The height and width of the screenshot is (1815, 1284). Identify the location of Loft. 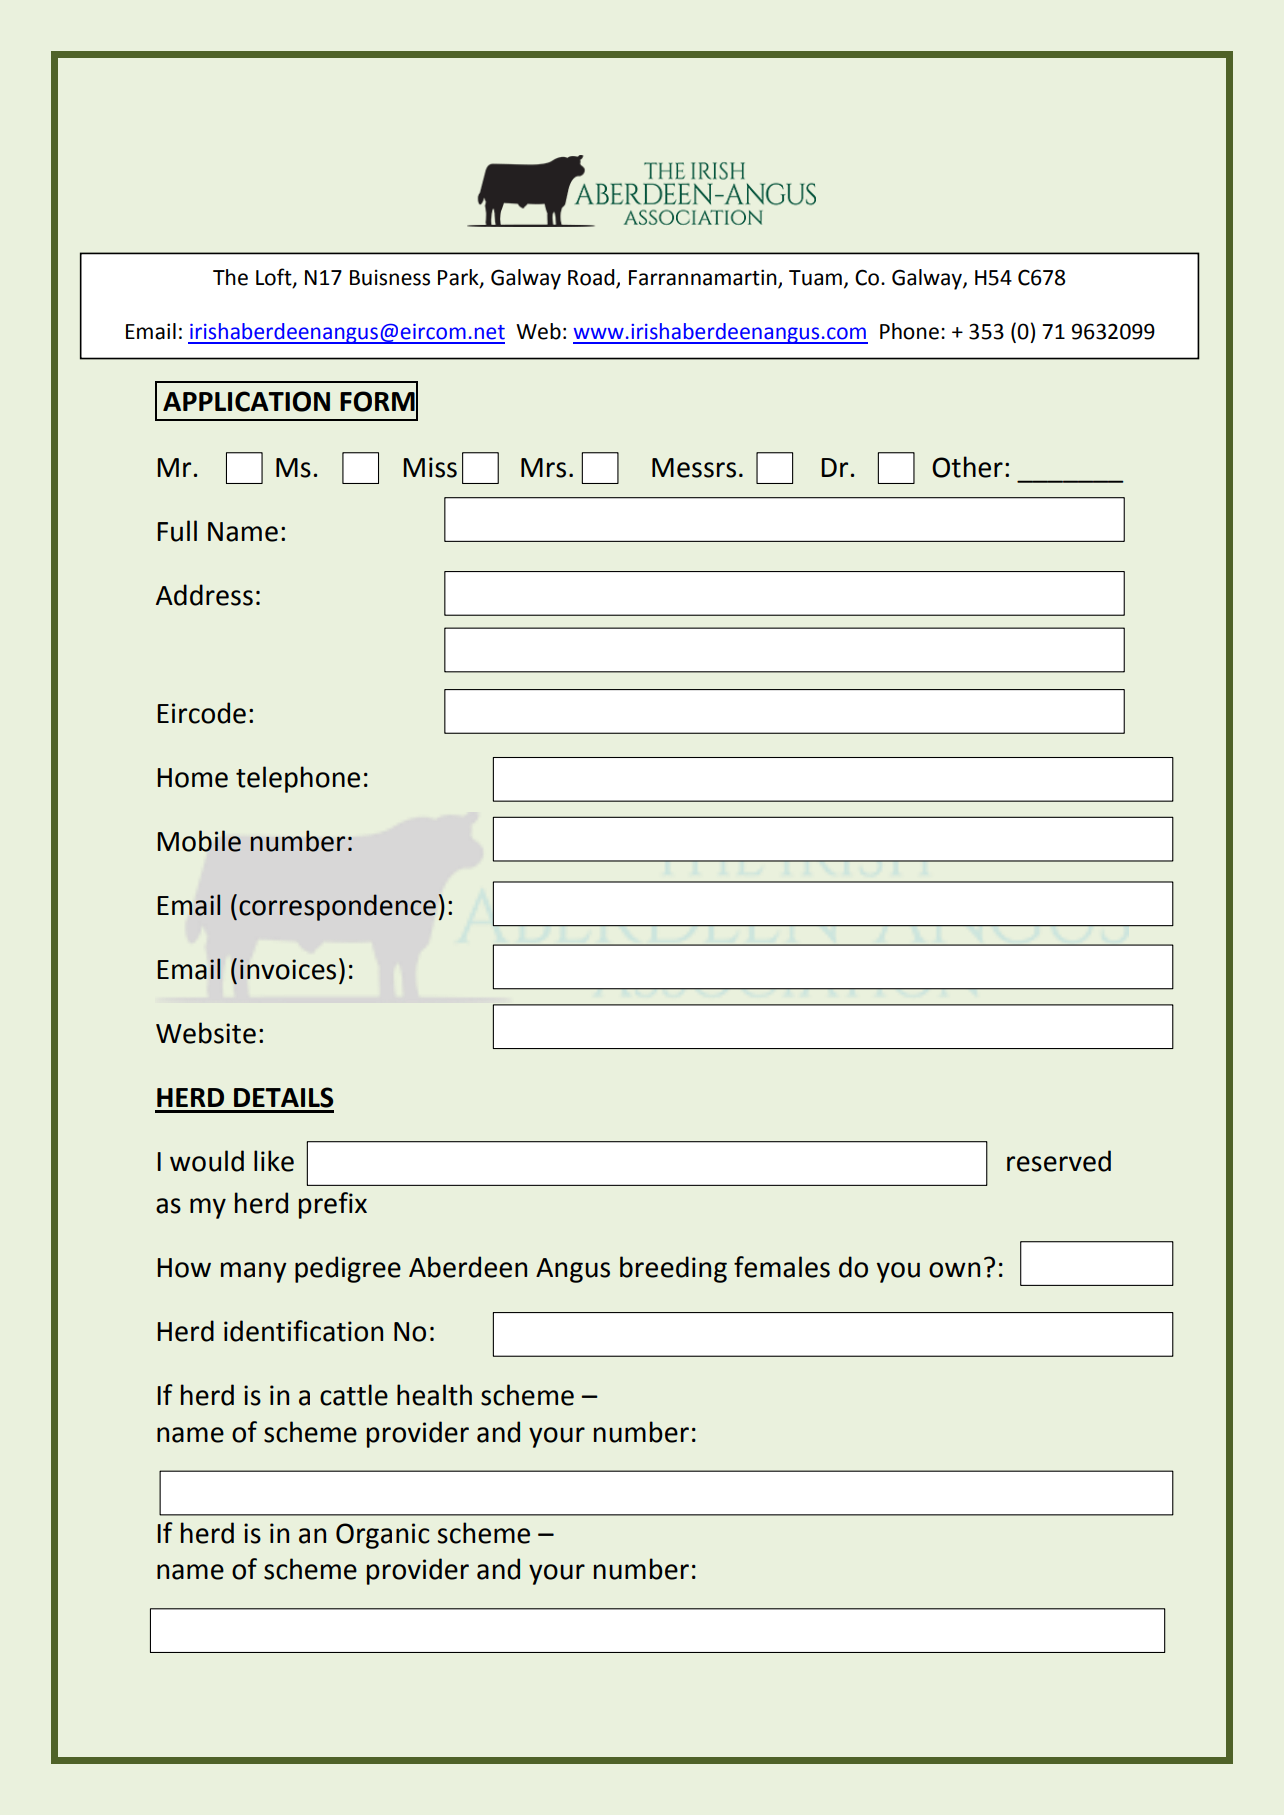
(275, 277).
